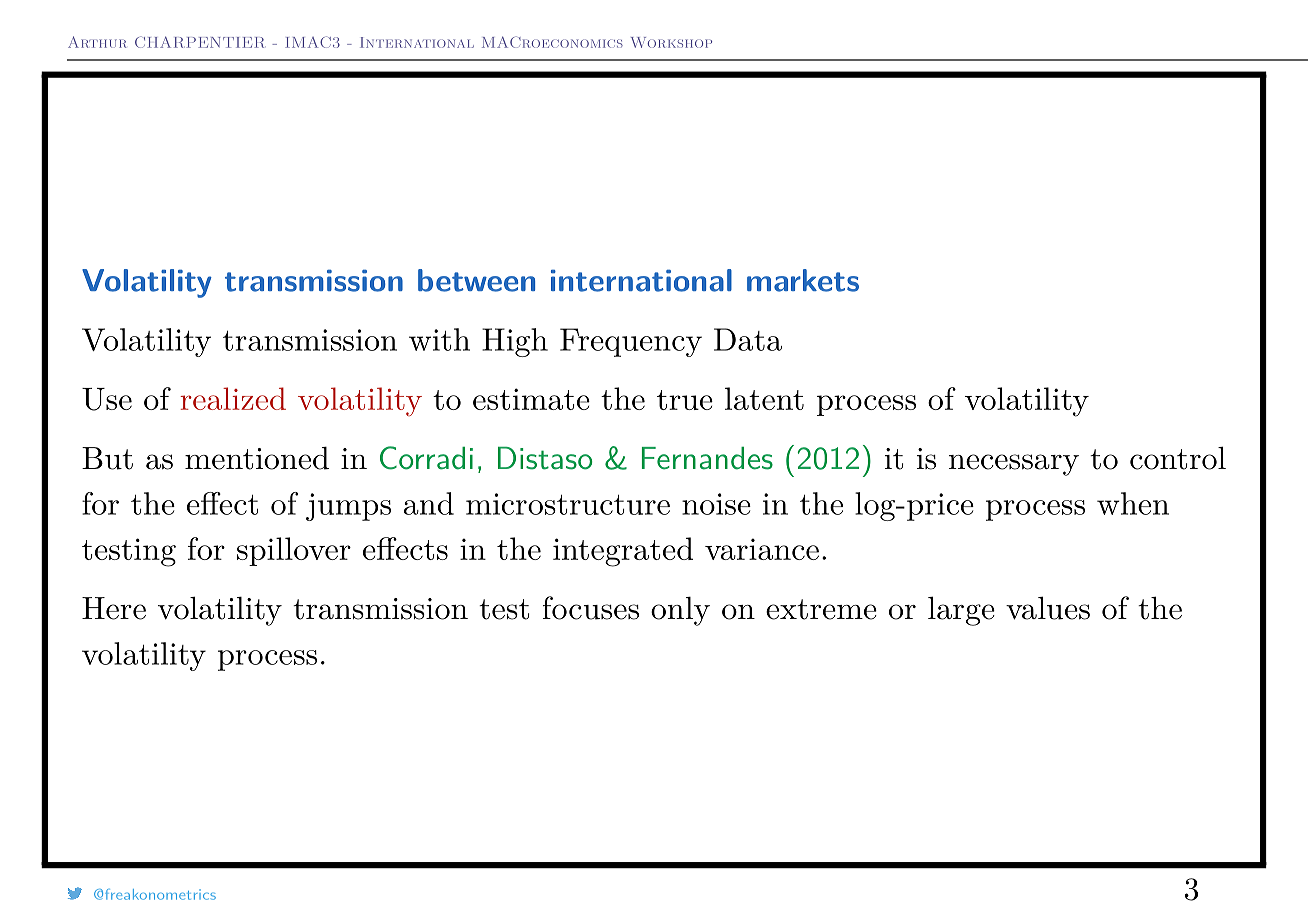 This screenshot has height=924, width=1308. I want to click on Fernandes, so click(707, 458).
